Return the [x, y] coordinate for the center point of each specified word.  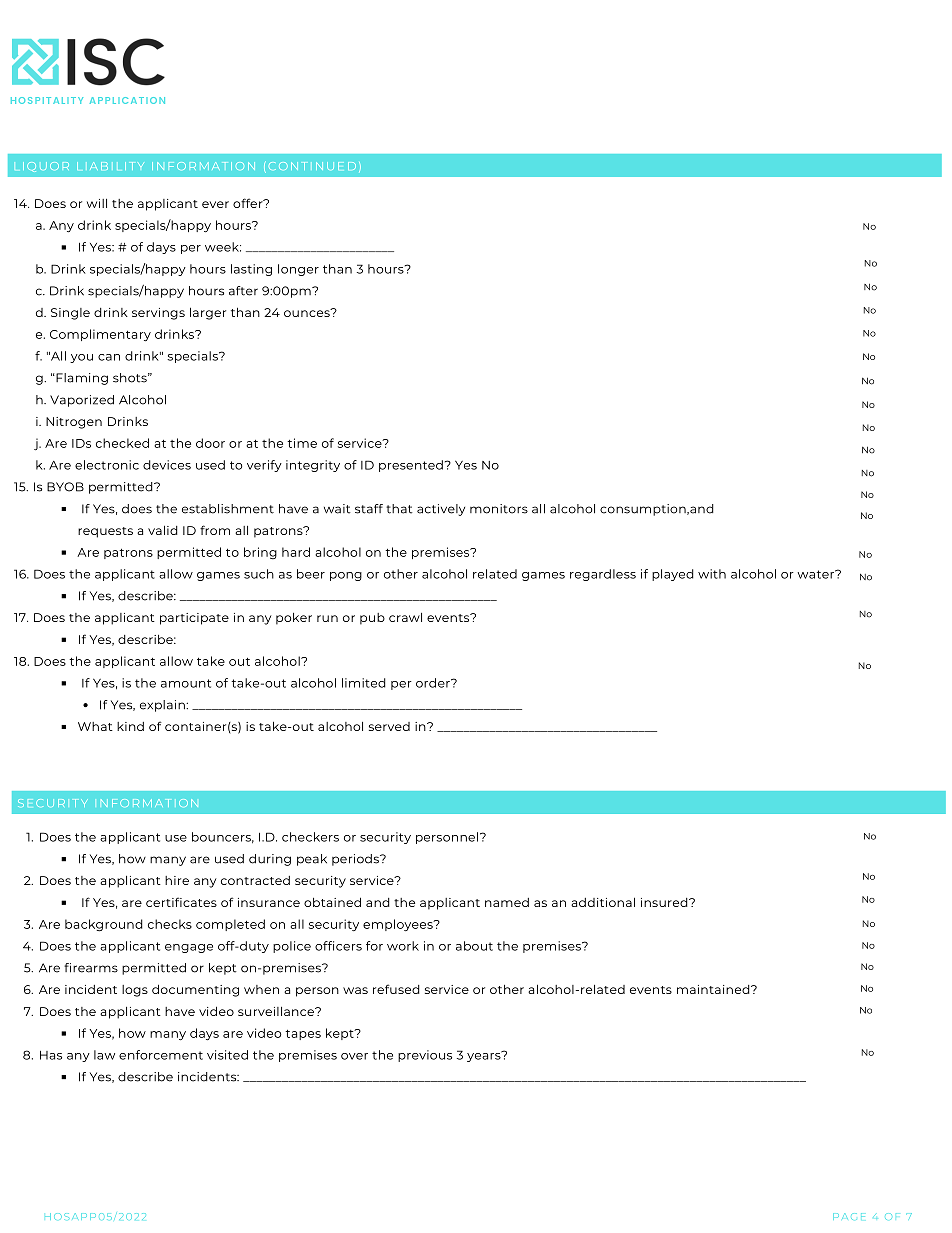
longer [298, 270]
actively [441, 510]
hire [177, 880]
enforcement [161, 1055]
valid [163, 530]
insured [665, 902]
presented [411, 466]
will [97, 203]
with [712, 574]
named [507, 902]
